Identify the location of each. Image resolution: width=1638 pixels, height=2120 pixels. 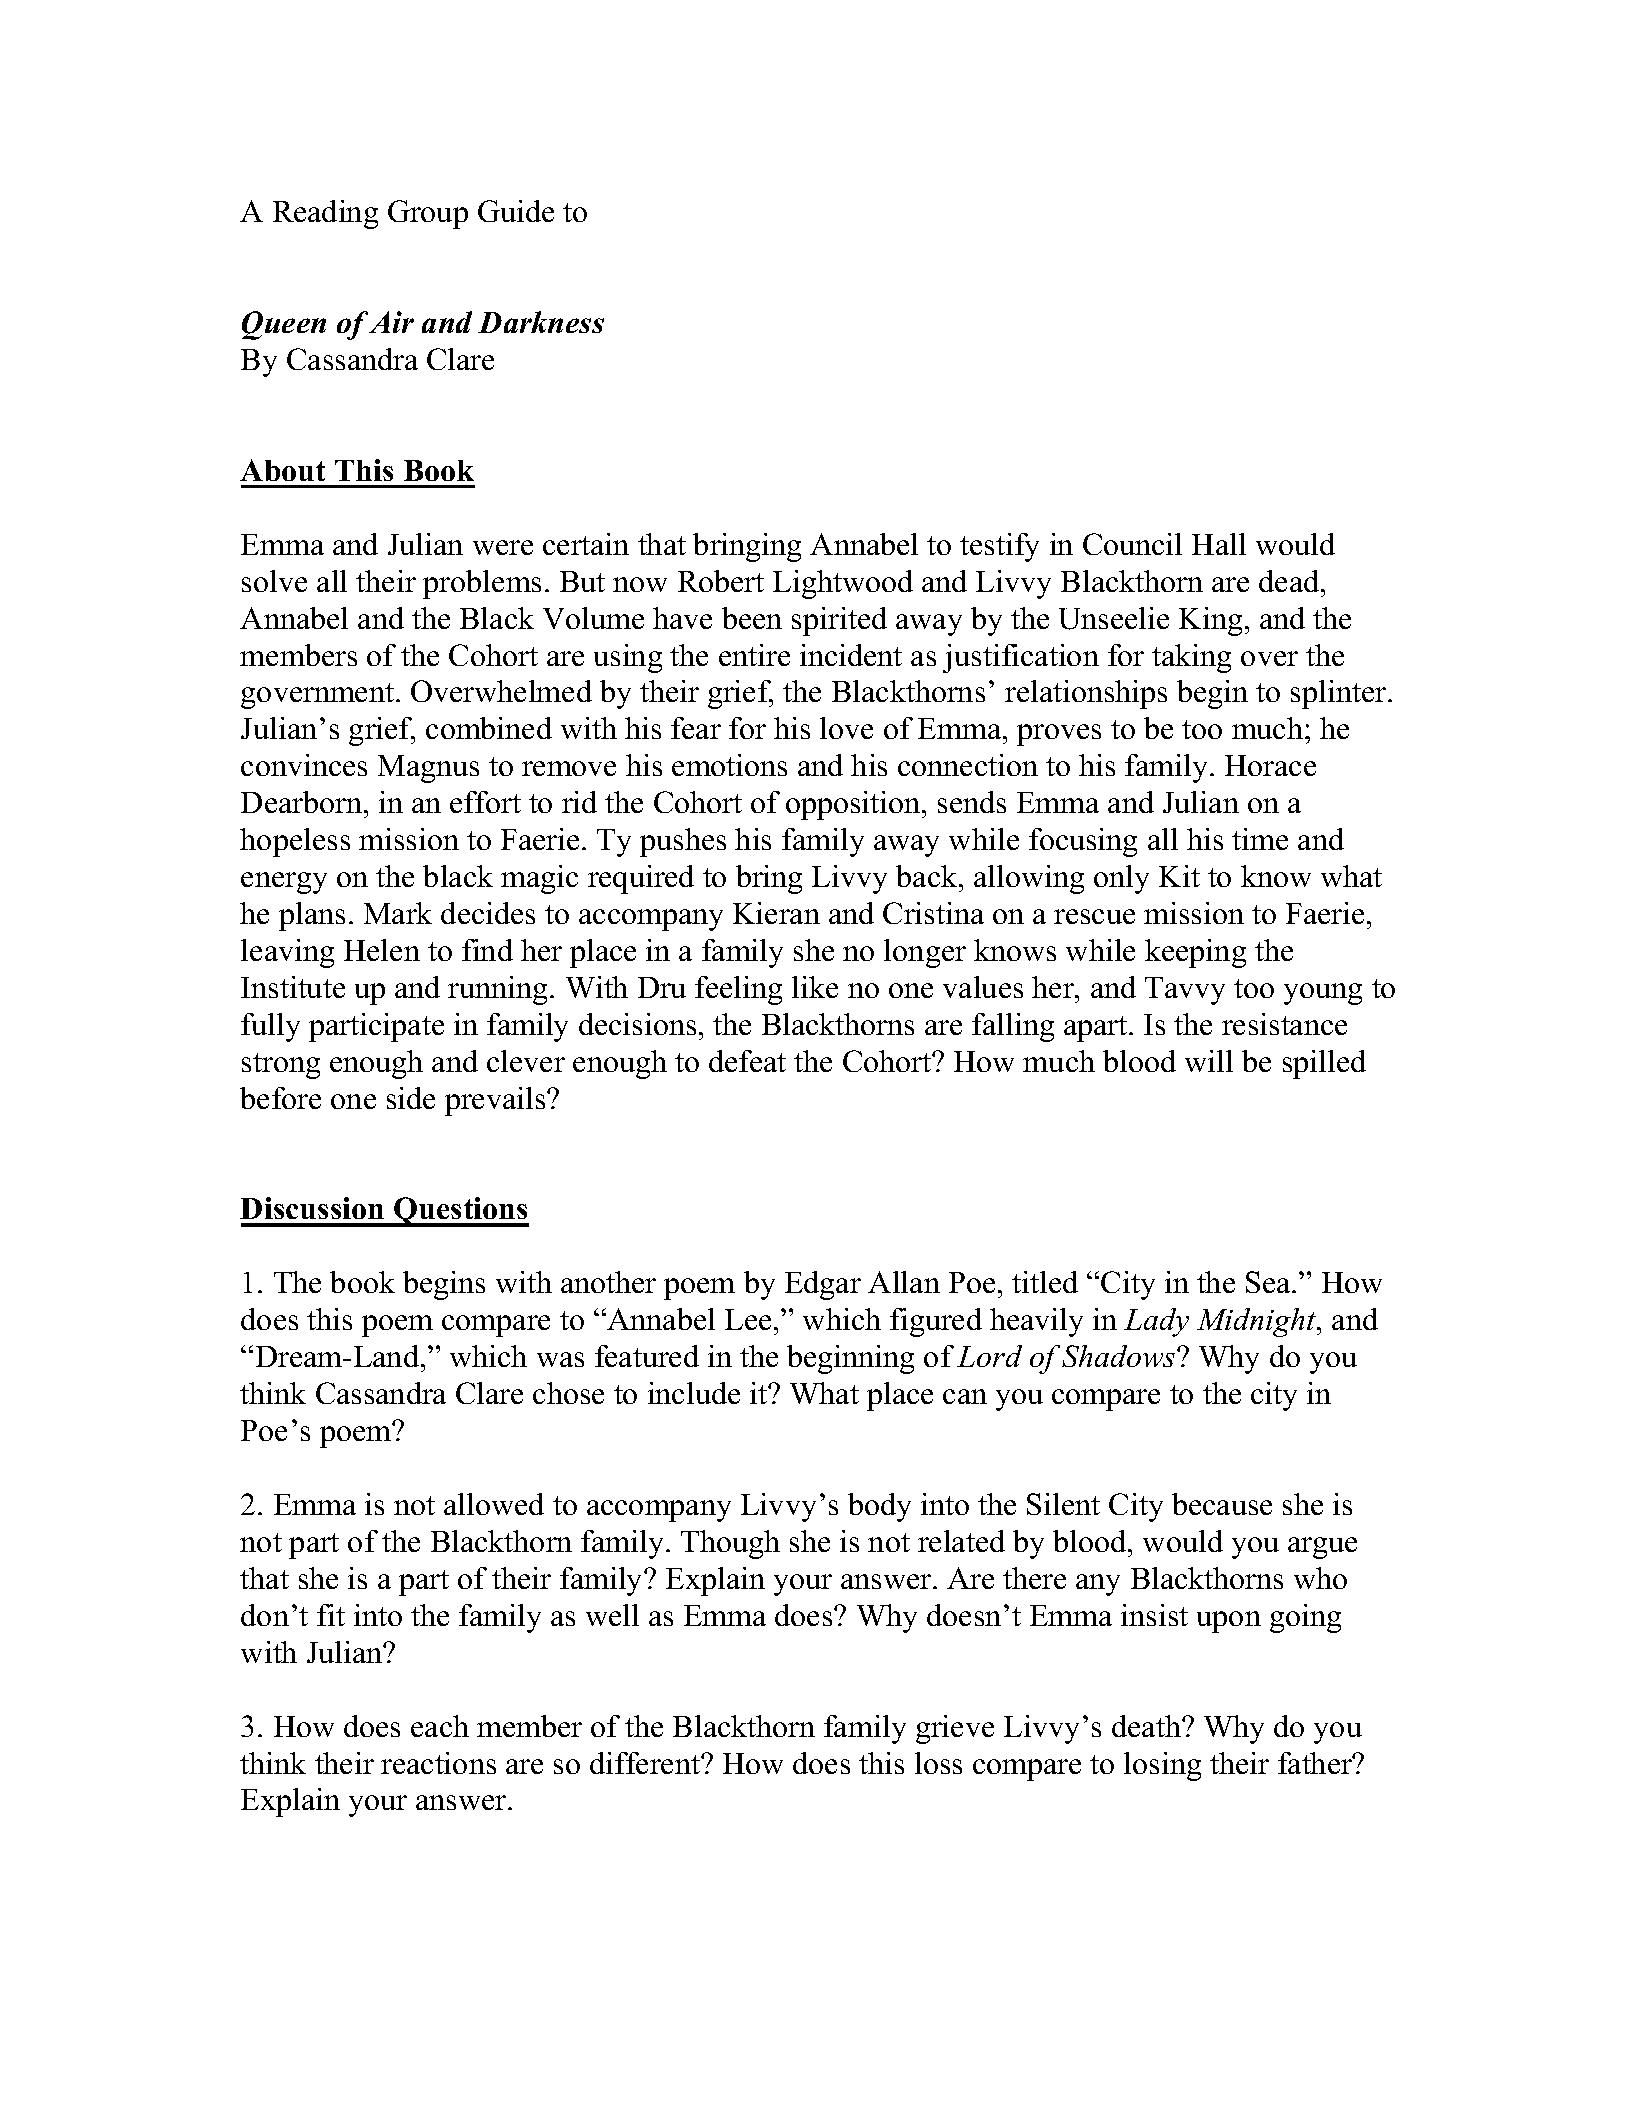
(440, 1726).
